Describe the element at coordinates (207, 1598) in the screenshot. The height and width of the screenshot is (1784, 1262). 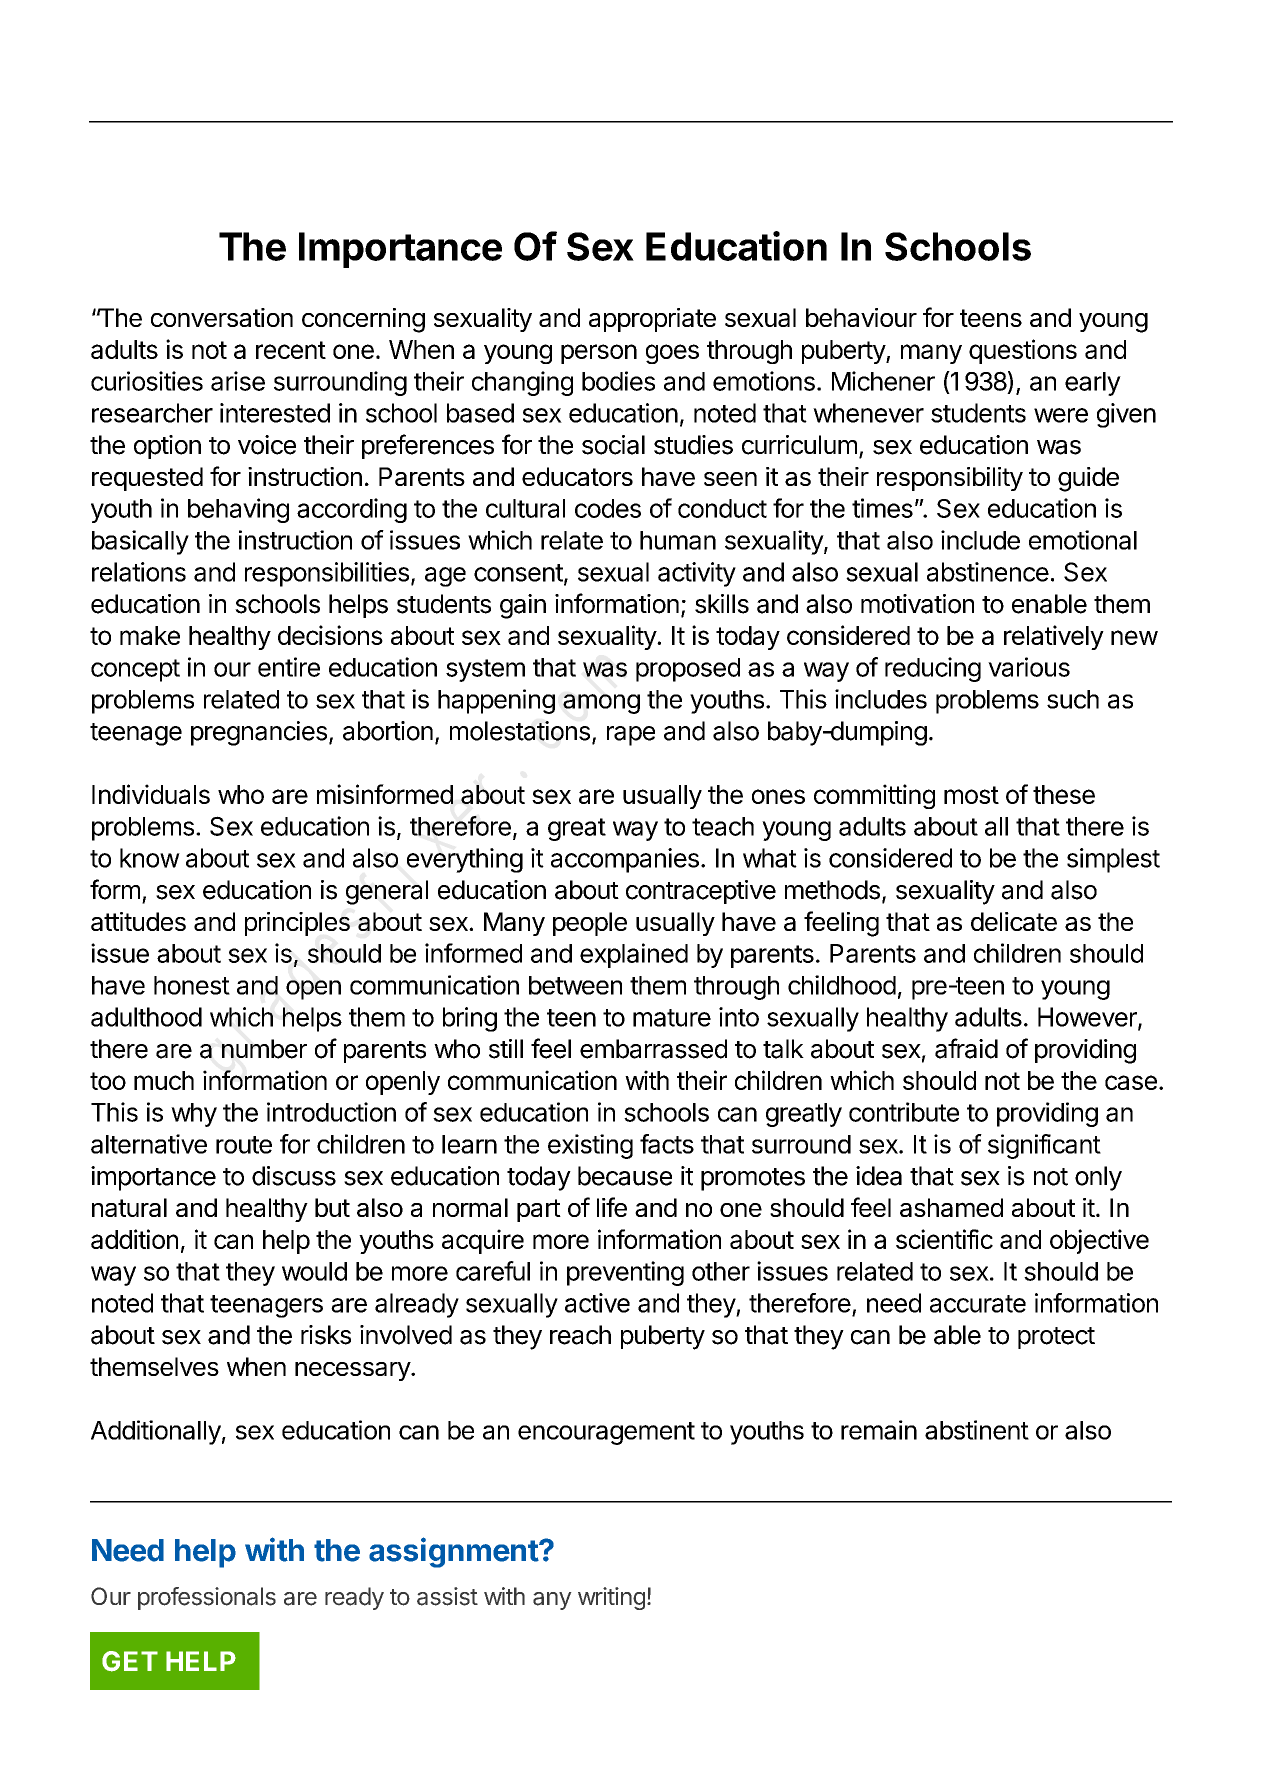
I see `professionals` at that location.
